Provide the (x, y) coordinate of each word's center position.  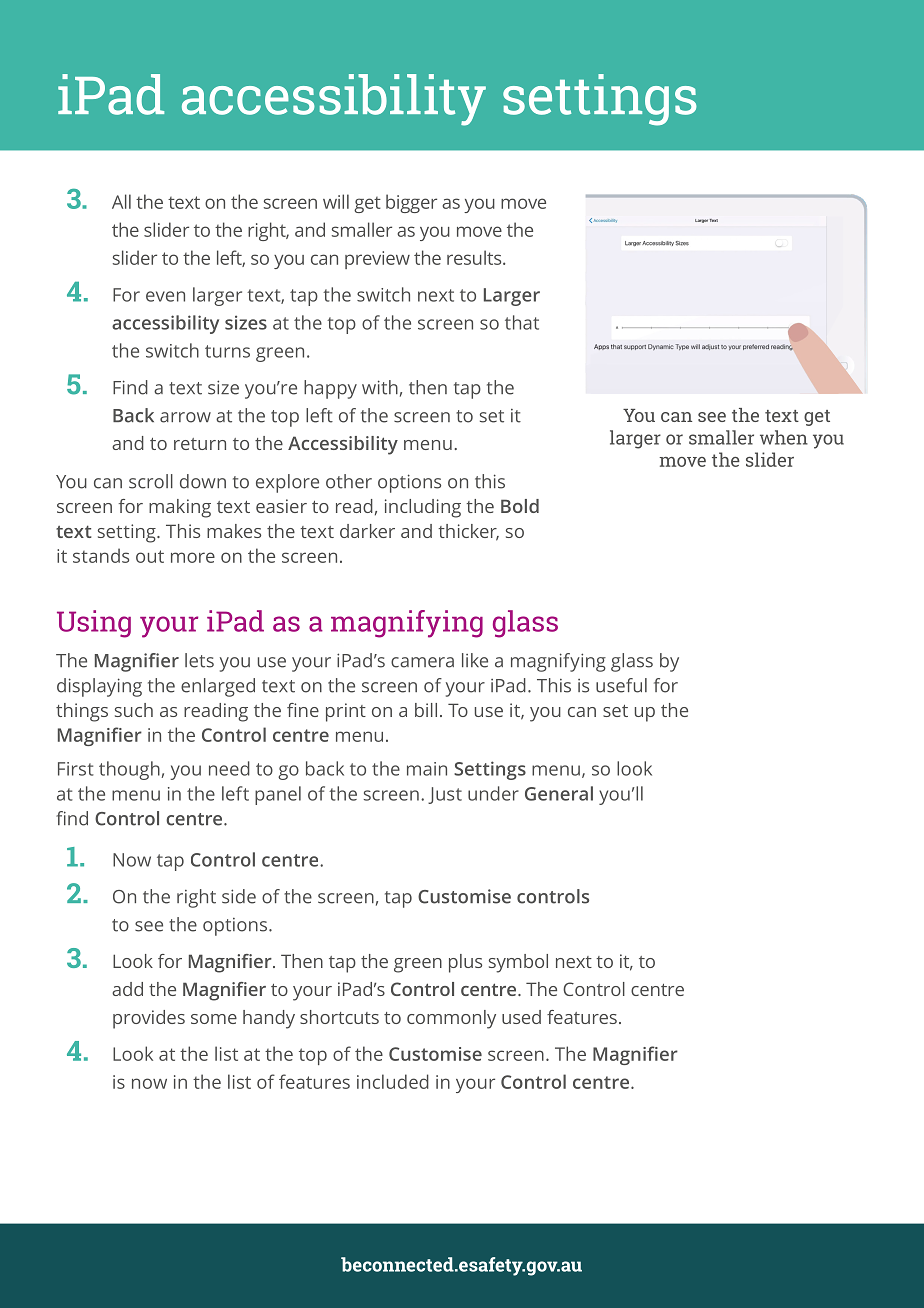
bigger (411, 203)
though (129, 770)
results (475, 257)
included (393, 1081)
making (180, 508)
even (165, 296)
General (559, 793)
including (423, 508)
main (427, 769)
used (521, 1017)
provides (149, 1019)
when (784, 437)
